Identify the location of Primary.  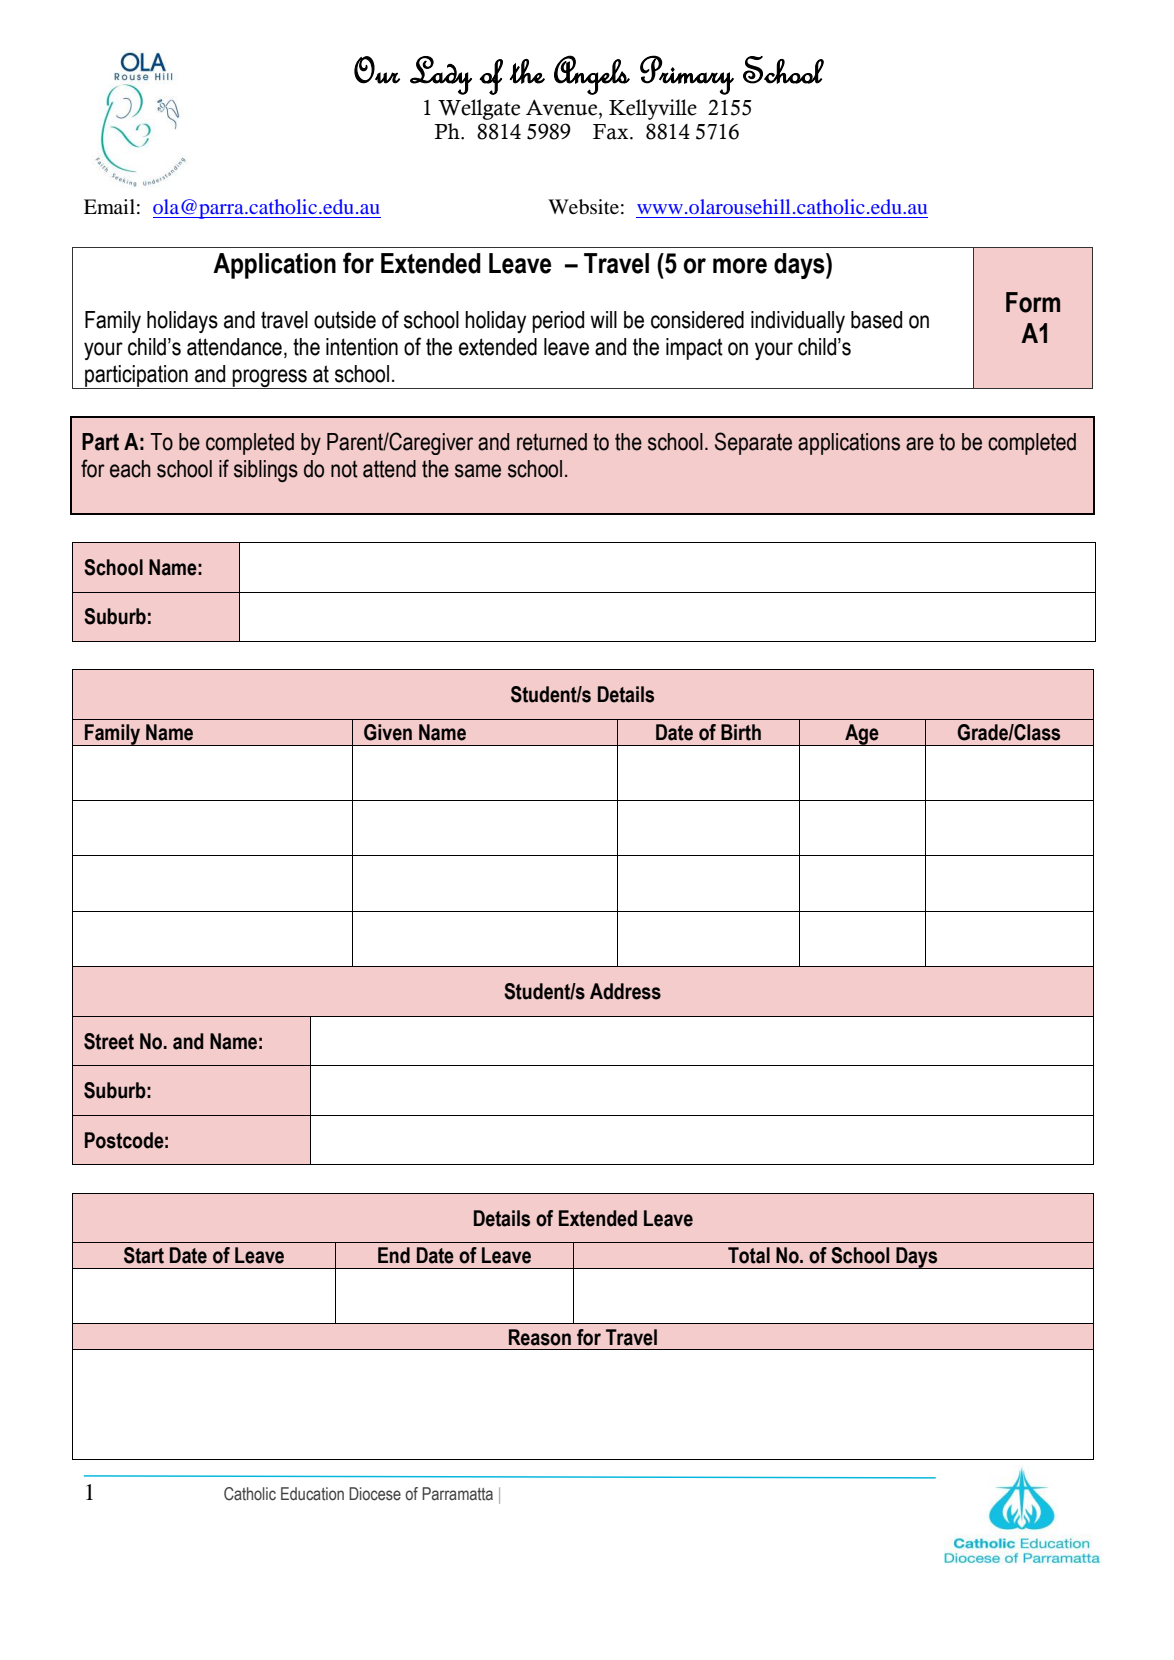
(687, 75).
